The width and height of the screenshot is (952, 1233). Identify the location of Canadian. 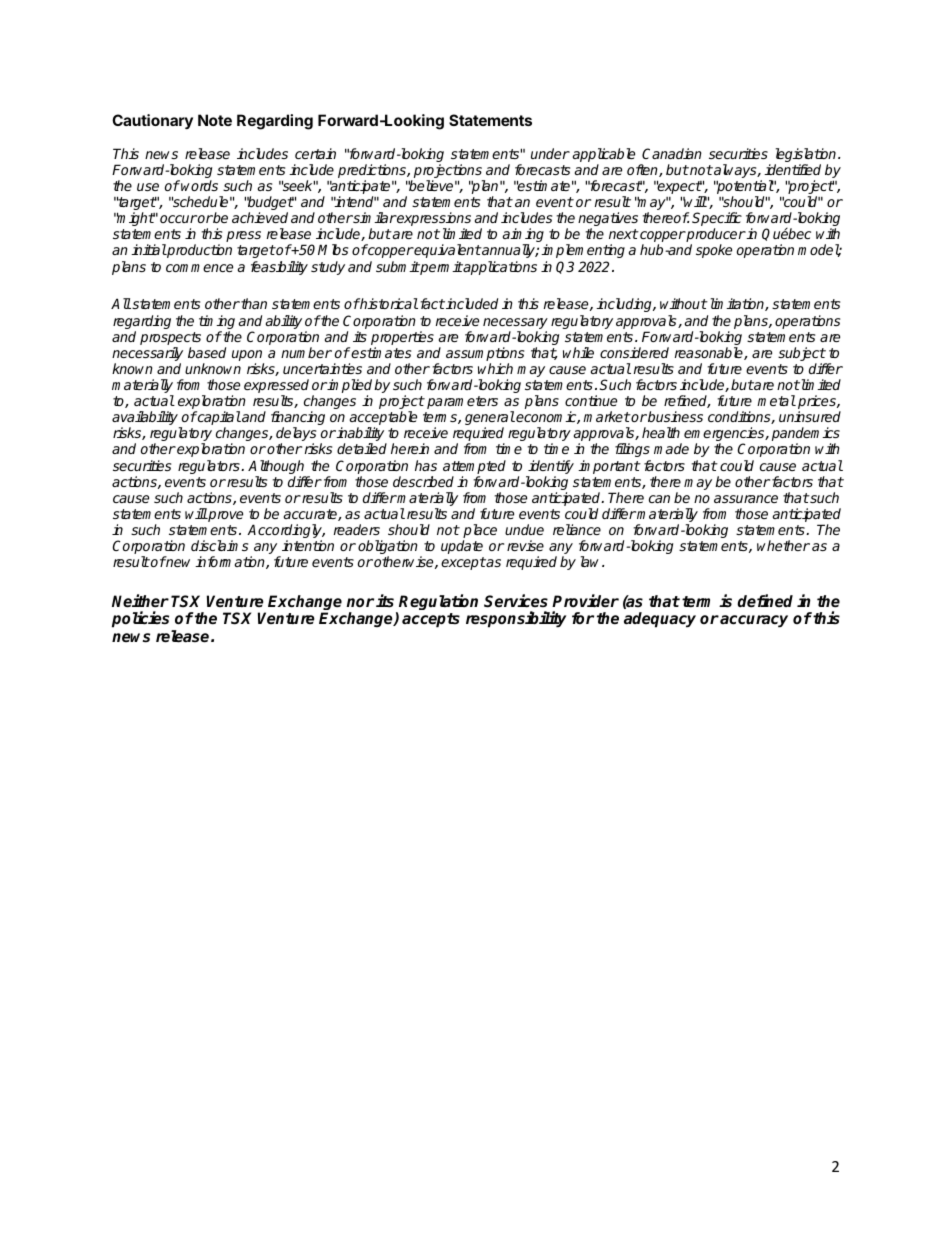
(672, 153).
